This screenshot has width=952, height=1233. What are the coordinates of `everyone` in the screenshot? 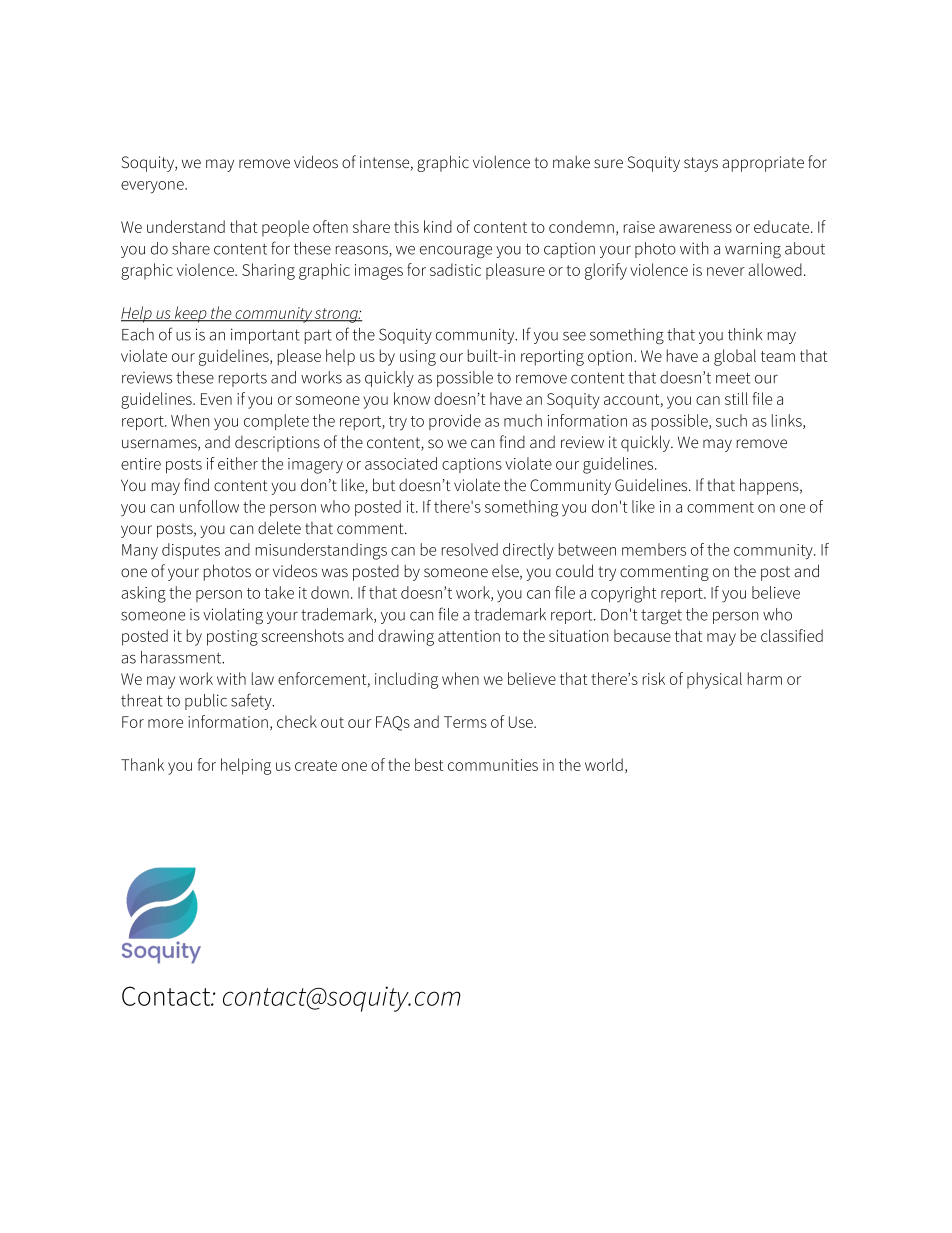 It's located at (153, 187).
